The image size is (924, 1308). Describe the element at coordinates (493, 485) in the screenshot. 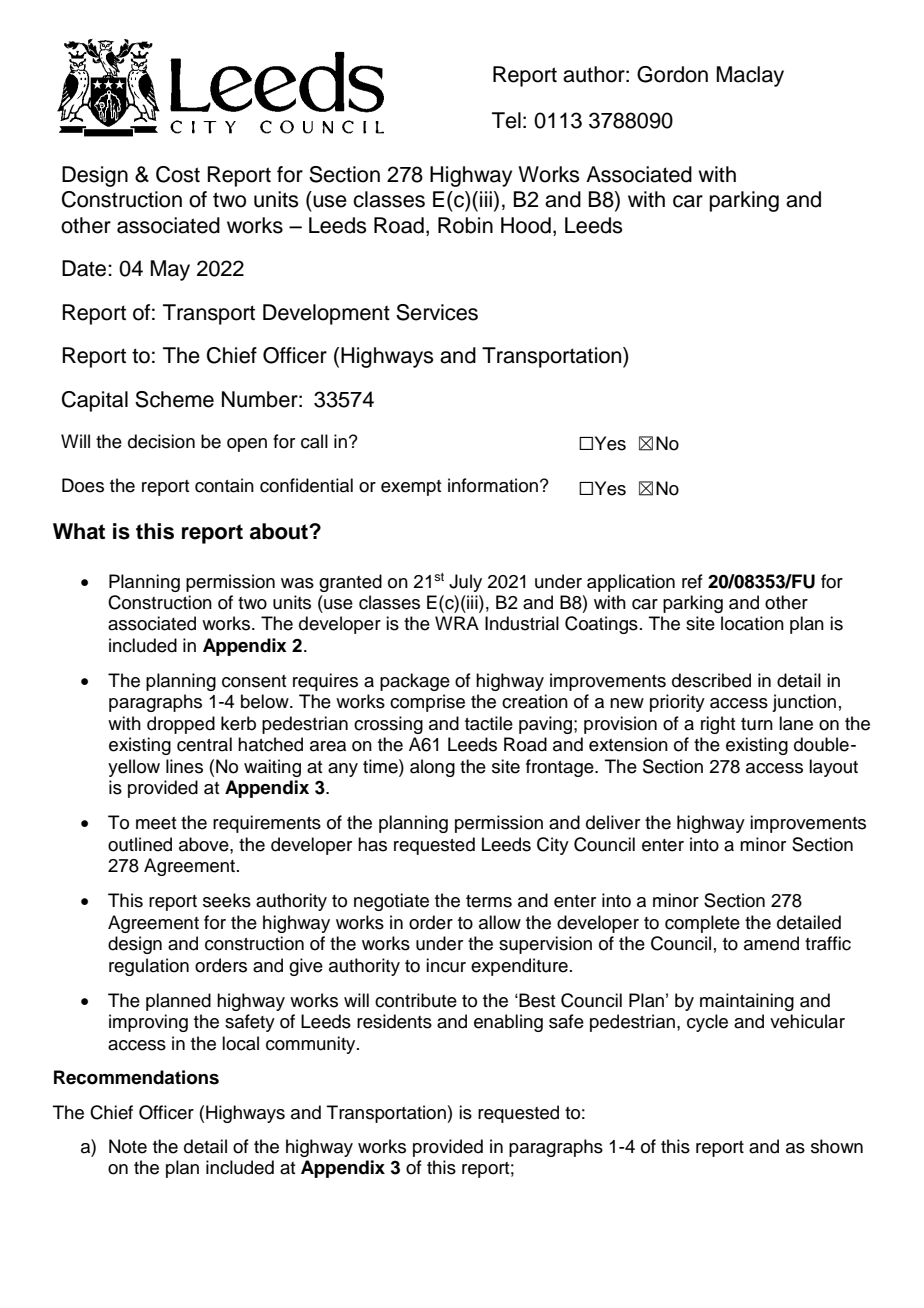

I see `information` at that location.
